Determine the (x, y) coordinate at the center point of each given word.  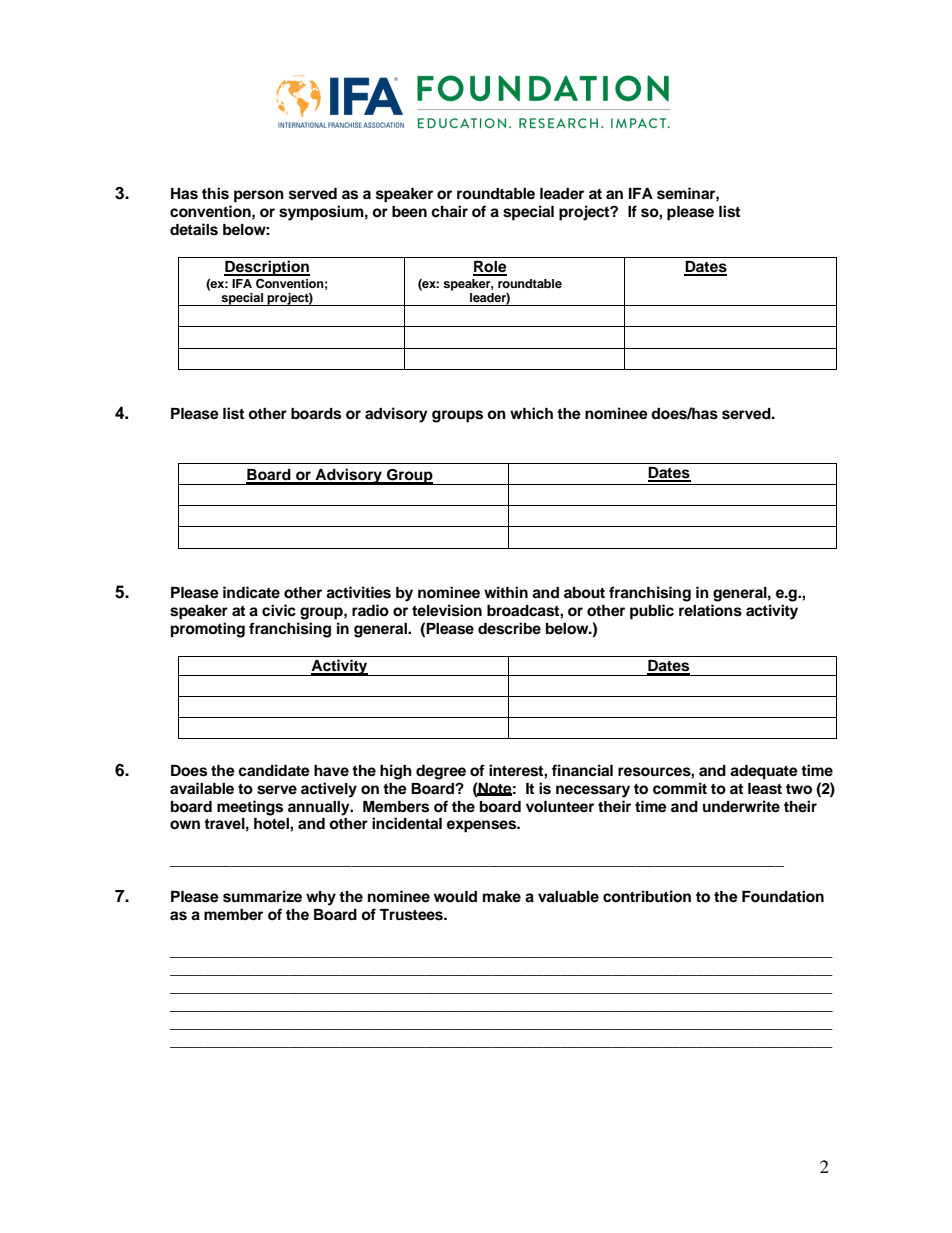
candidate (274, 770)
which (531, 413)
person (259, 196)
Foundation (783, 896)
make (502, 896)
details (194, 229)
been (409, 212)
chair (449, 211)
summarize (262, 896)
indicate (251, 592)
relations (710, 610)
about (584, 592)
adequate (764, 772)
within (506, 592)
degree (441, 772)
